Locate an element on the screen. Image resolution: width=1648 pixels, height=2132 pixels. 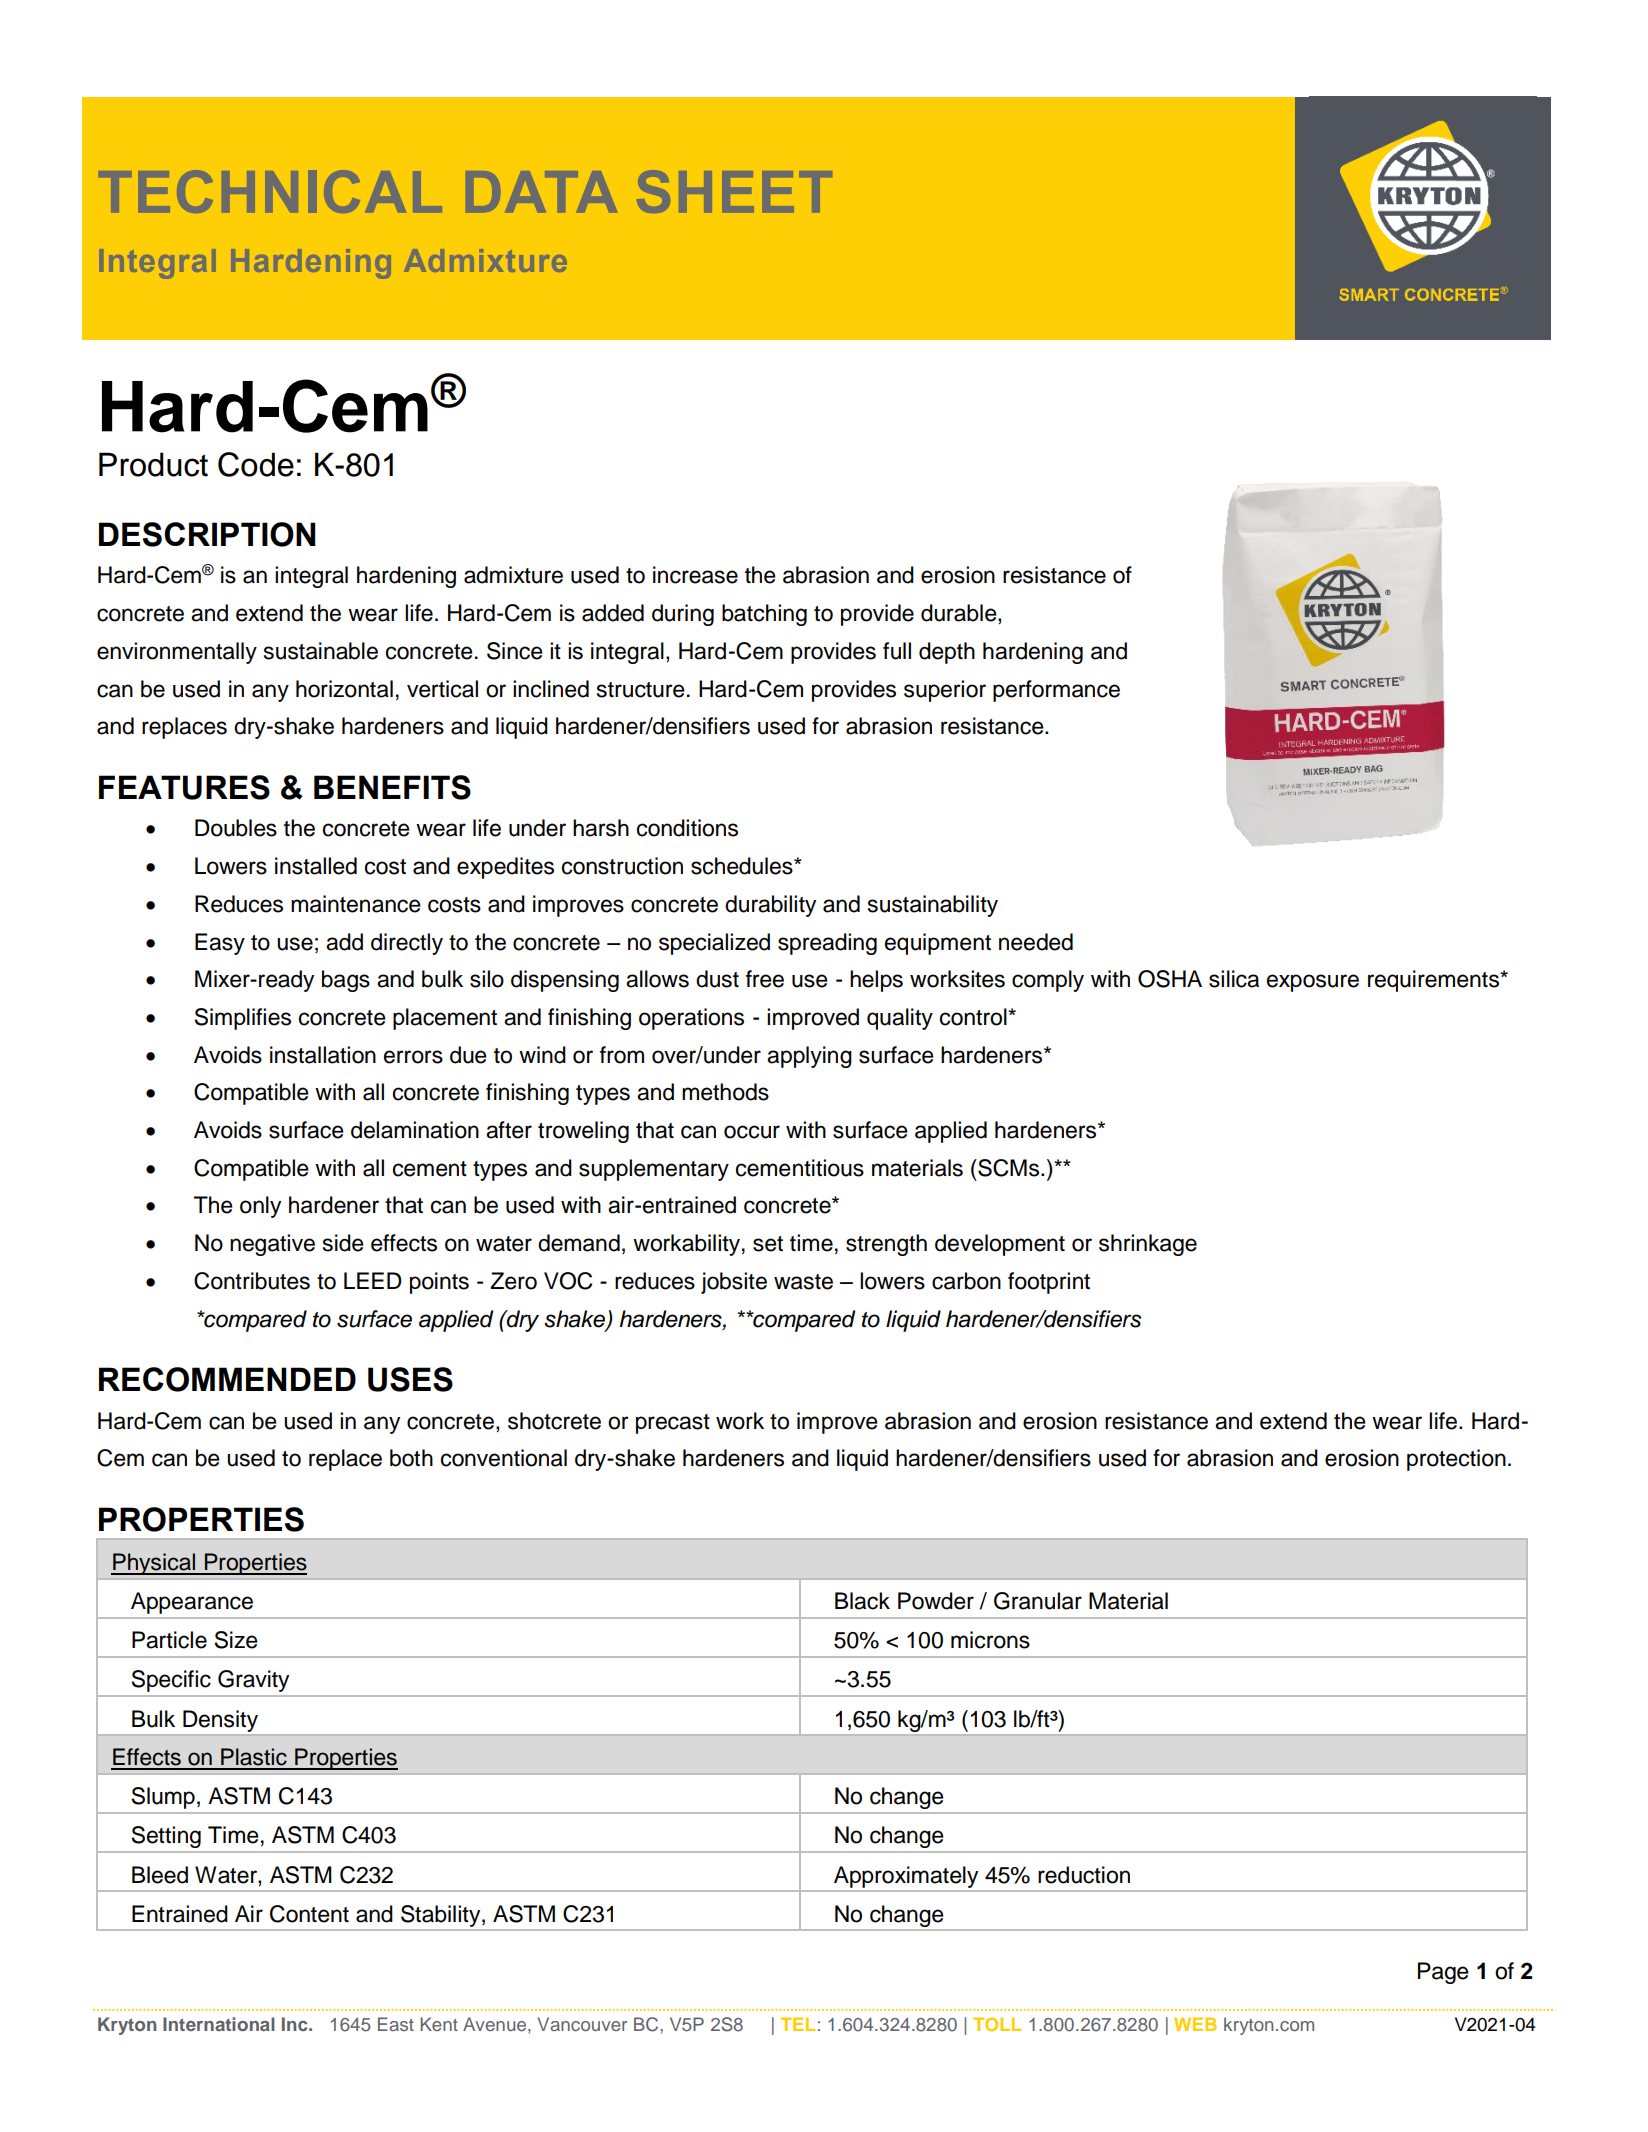
SHEET is located at coordinates (734, 191).
